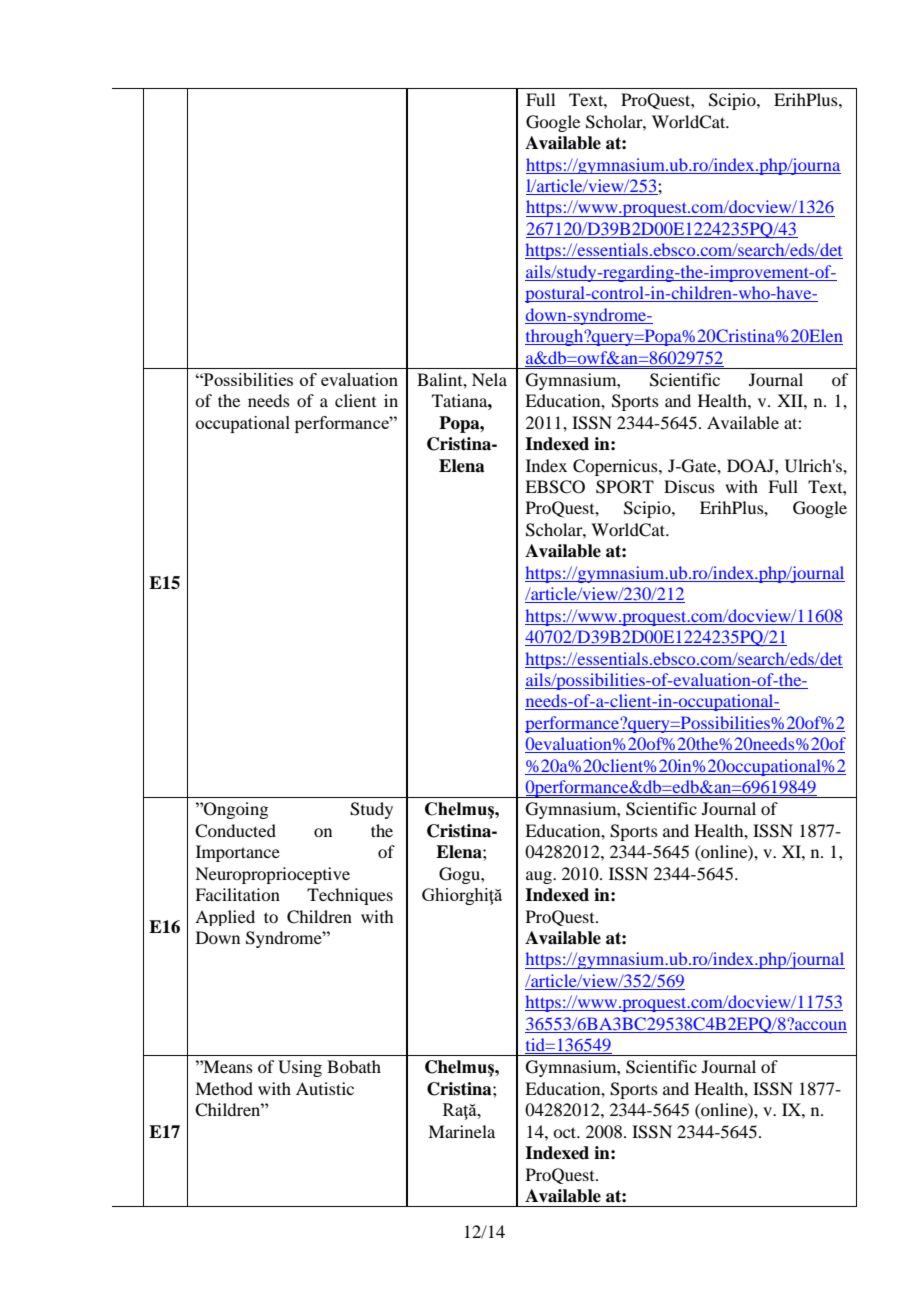  Describe the element at coordinates (237, 894) in the screenshot. I see `Facilitation` at that location.
